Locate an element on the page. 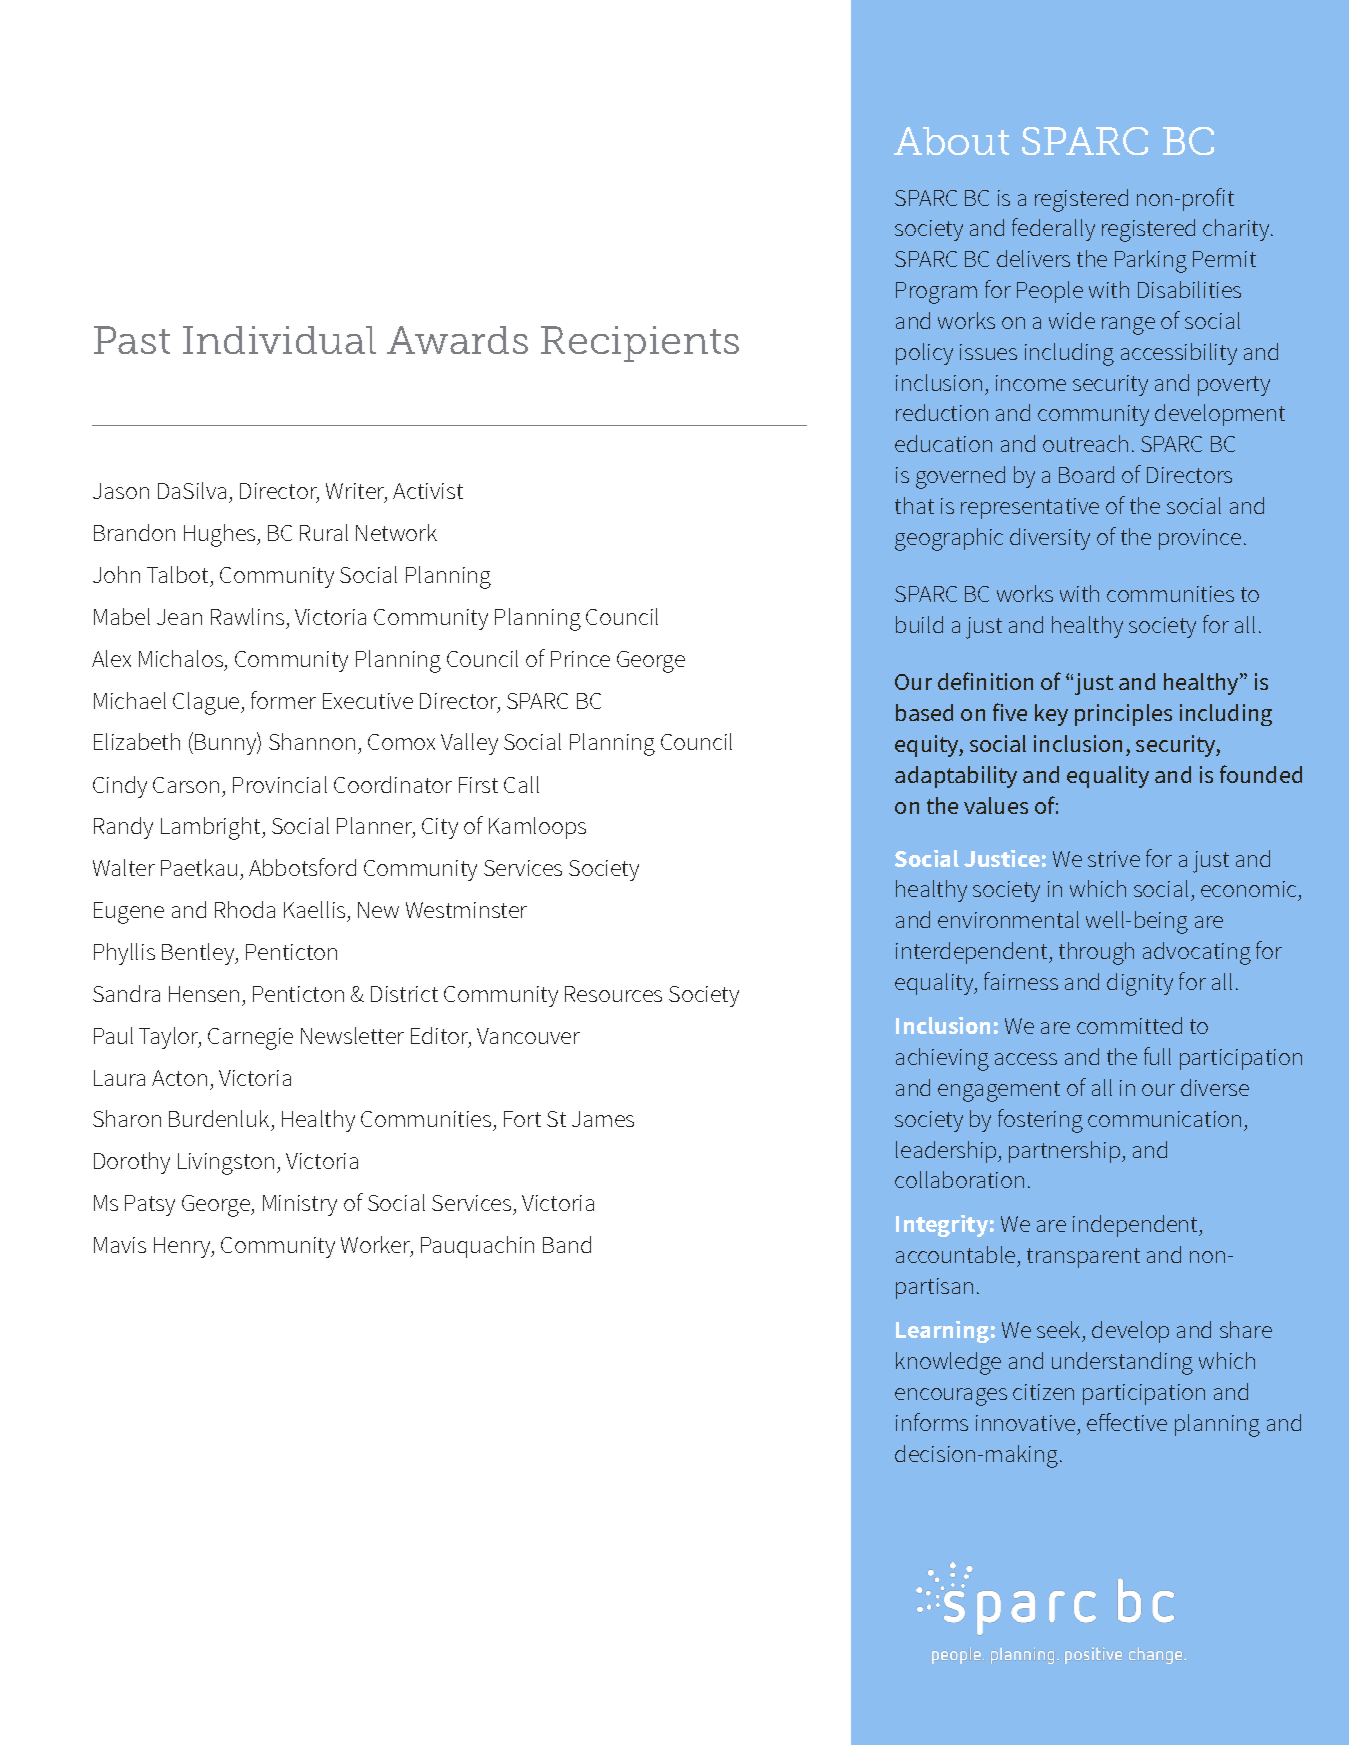  federally is located at coordinates (1053, 229).
